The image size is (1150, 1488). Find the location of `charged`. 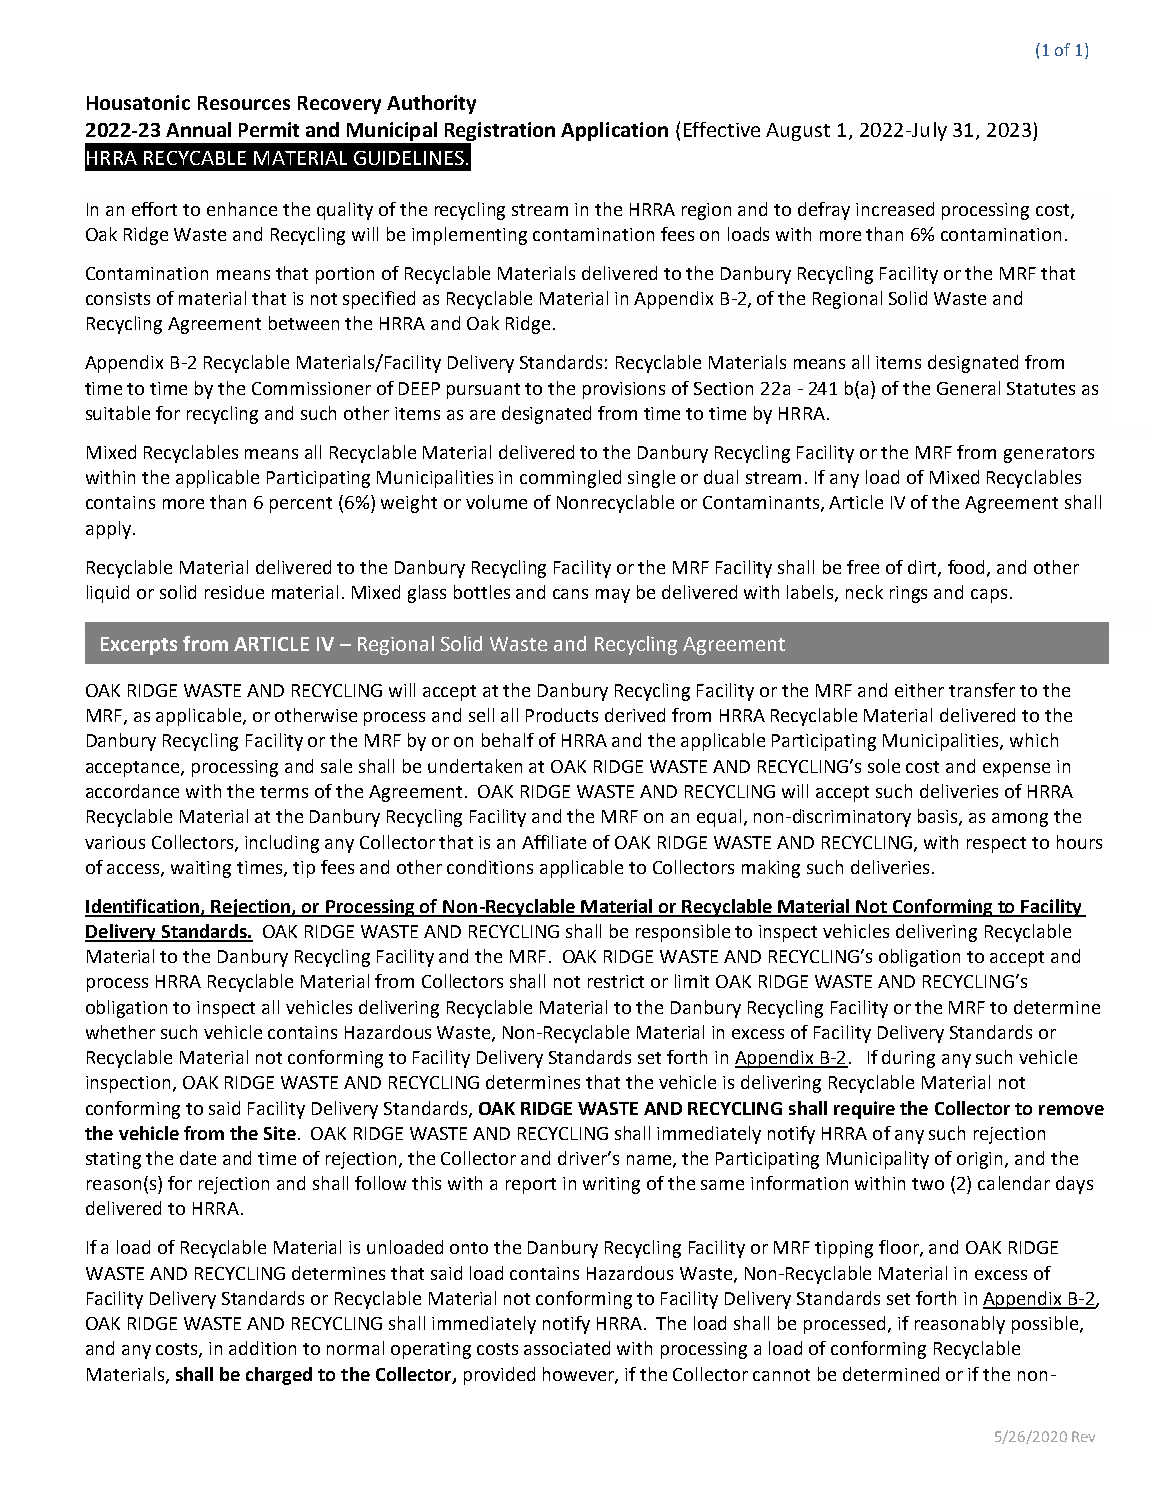

charged is located at coordinates (279, 1376).
